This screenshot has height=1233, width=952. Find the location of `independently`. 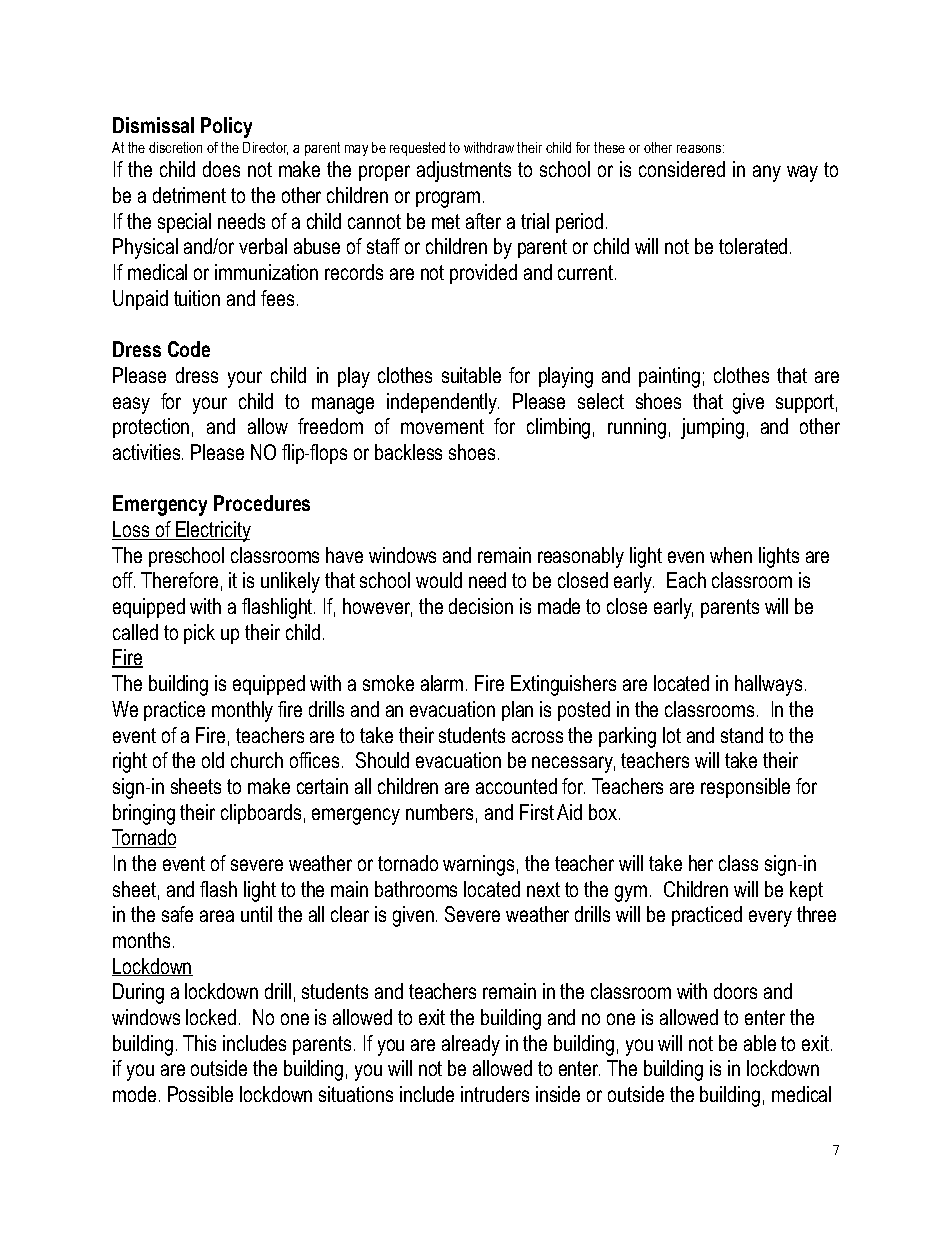

independently is located at coordinates (443, 403).
